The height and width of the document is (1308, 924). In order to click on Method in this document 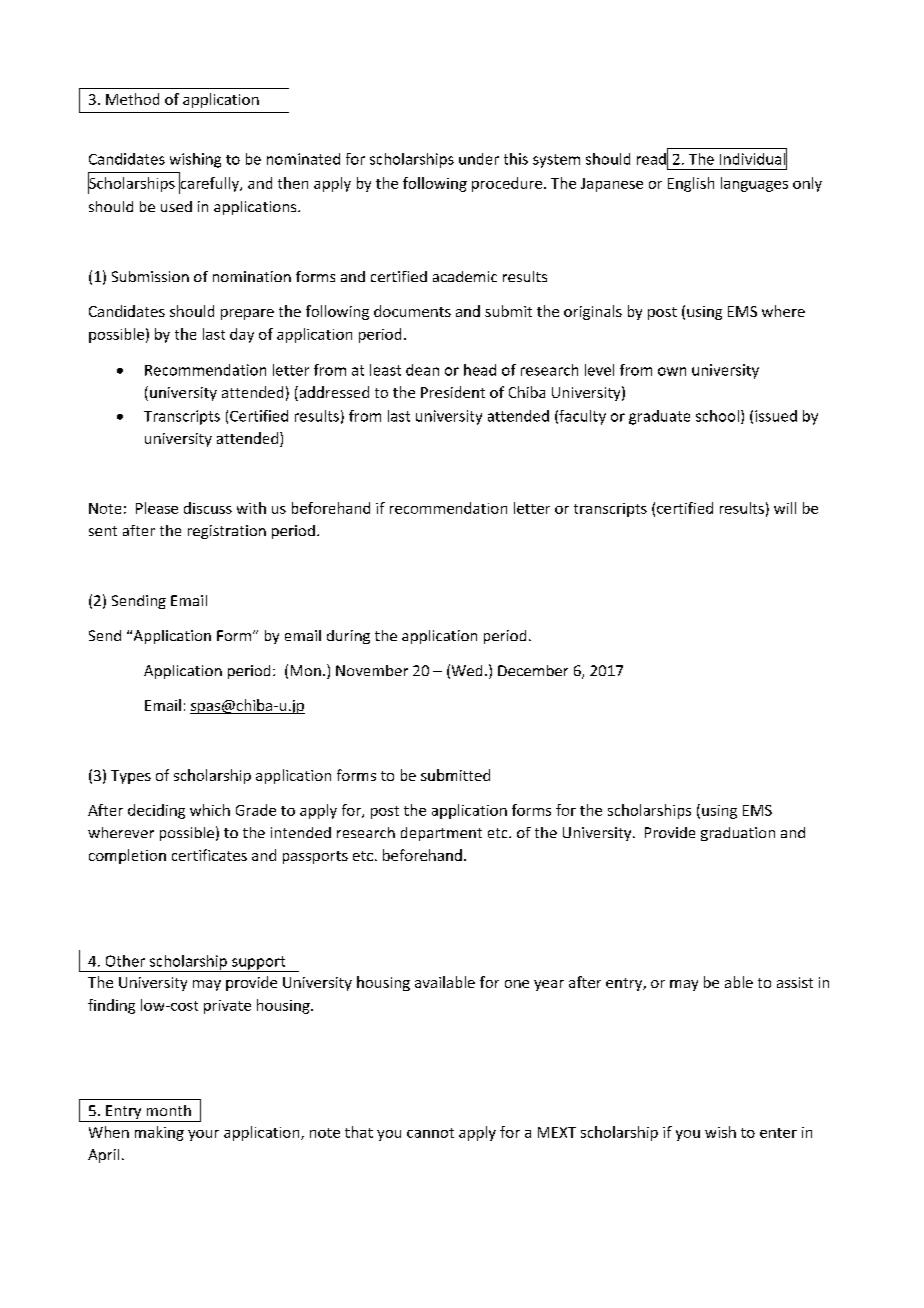, I will do `click(132, 99)`.
